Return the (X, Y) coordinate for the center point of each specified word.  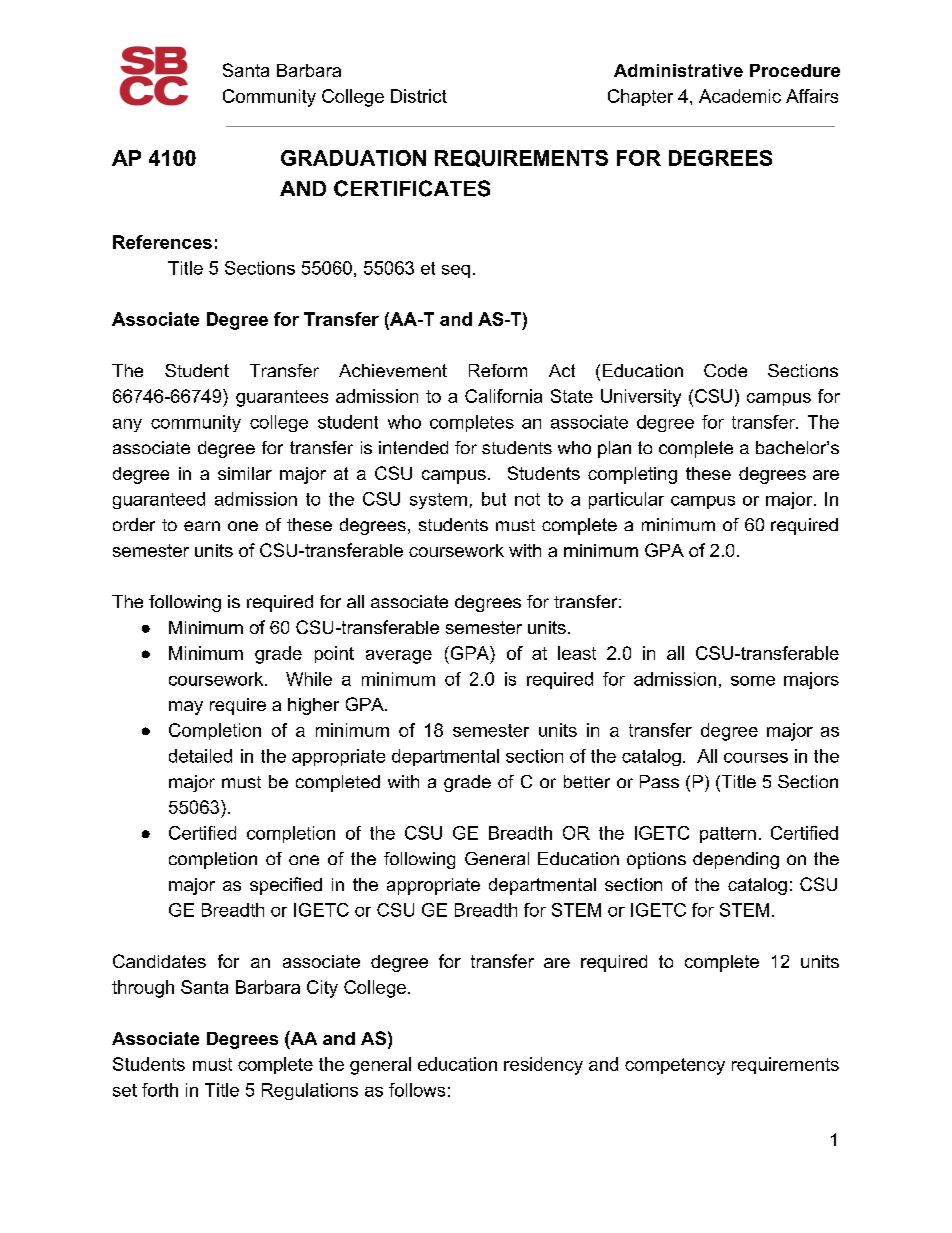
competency (675, 1066)
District (419, 96)
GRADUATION (353, 158)
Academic (740, 96)
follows (417, 1090)
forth (160, 1090)
